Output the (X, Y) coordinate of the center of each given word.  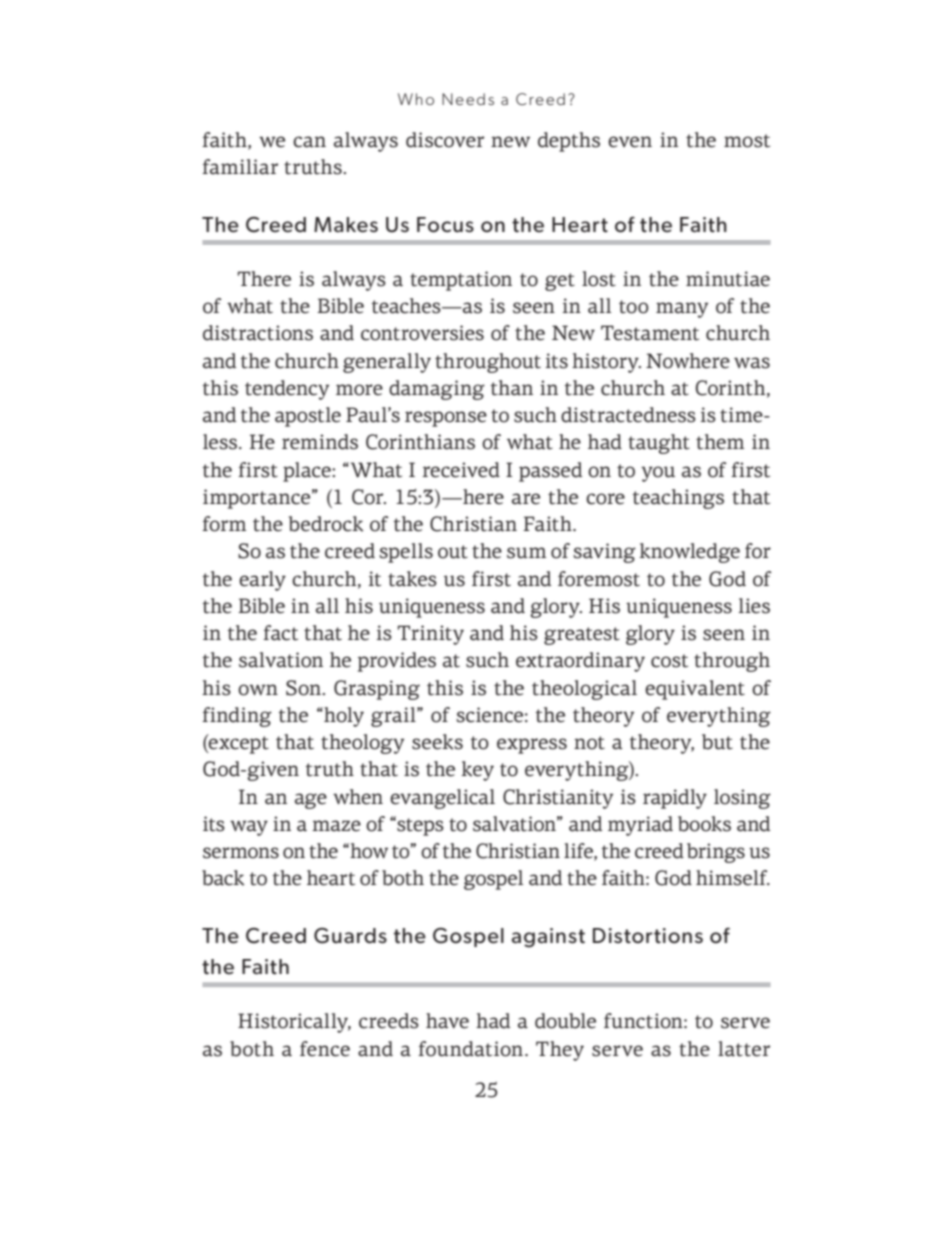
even (630, 142)
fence (325, 1049)
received (461, 470)
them (720, 442)
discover (445, 140)
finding (237, 717)
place (308, 472)
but (717, 742)
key (477, 771)
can (309, 142)
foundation (470, 1049)
